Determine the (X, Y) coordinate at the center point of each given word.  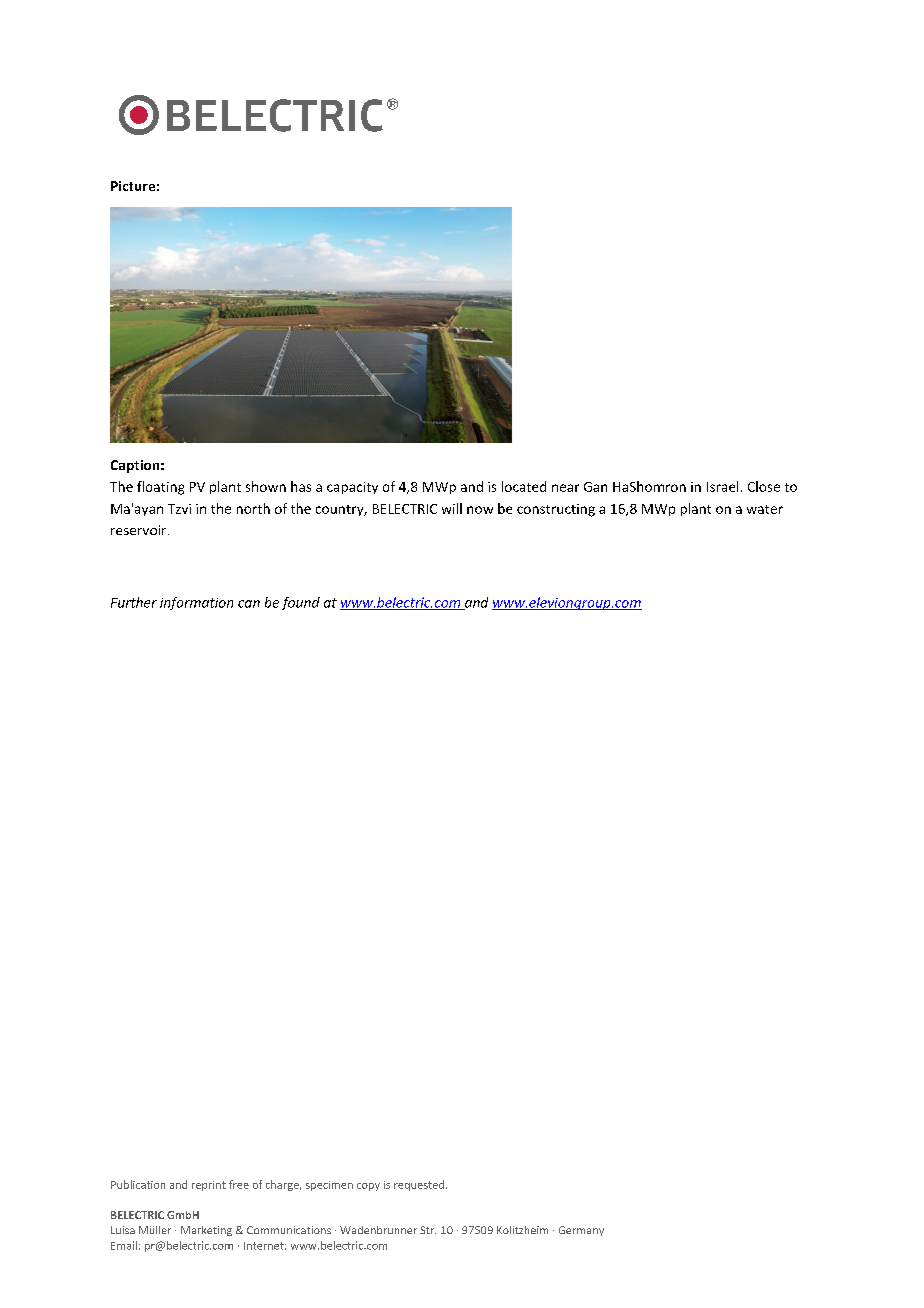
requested (419, 1185)
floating (160, 488)
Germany (581, 1231)
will (452, 508)
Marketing (206, 1231)
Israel (722, 486)
